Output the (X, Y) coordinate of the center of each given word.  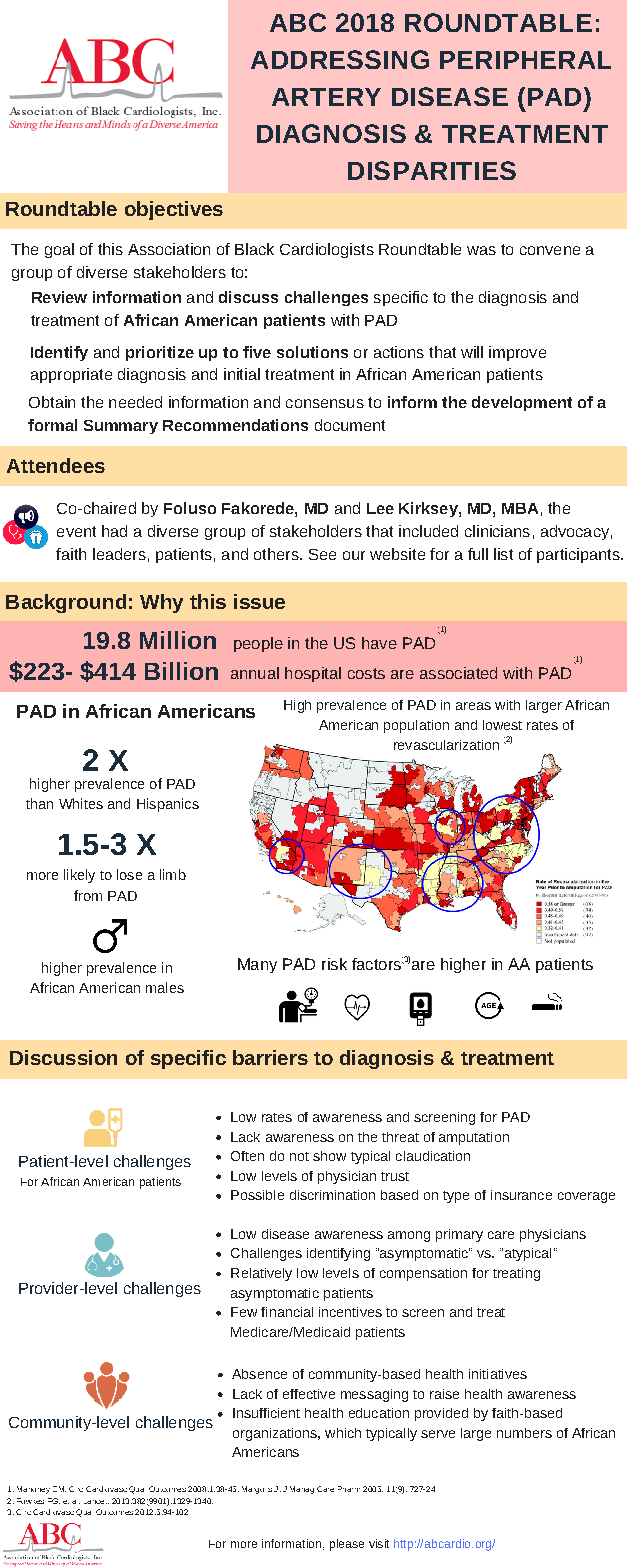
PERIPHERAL (525, 60)
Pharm (349, 1489)
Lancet (96, 1502)
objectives (174, 210)
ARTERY (326, 97)
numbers (524, 1433)
